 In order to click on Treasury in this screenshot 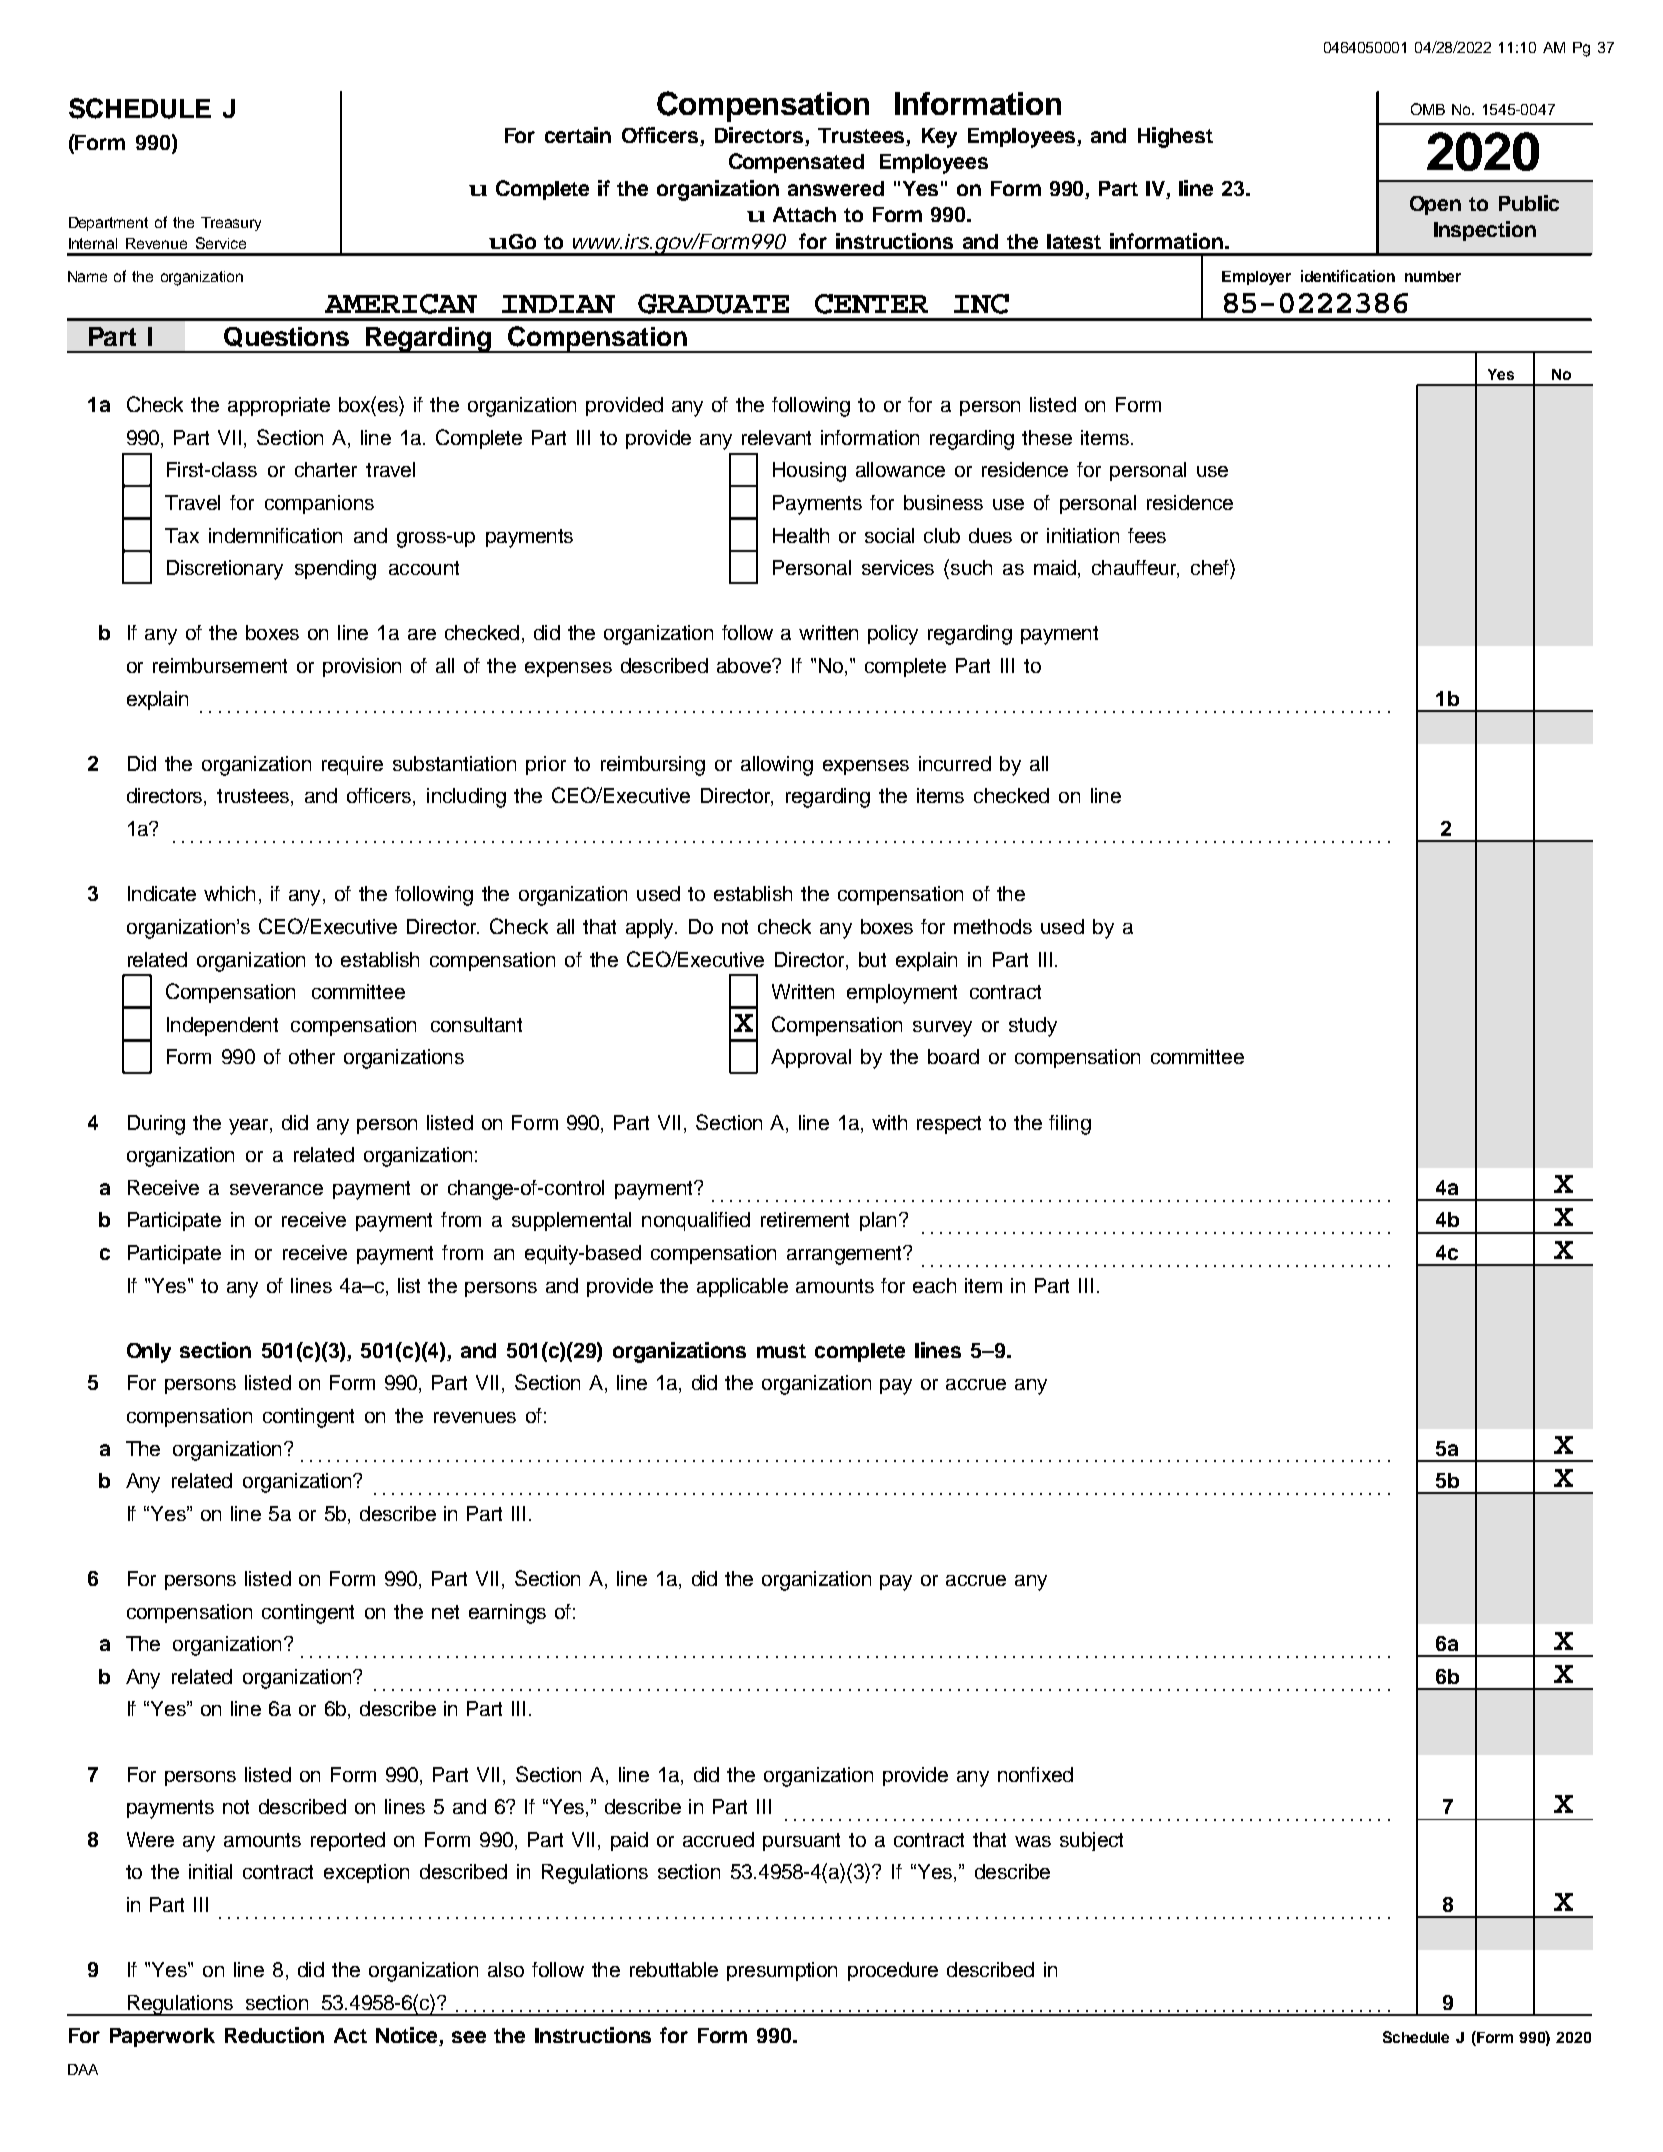, I will do `click(231, 224)`.
